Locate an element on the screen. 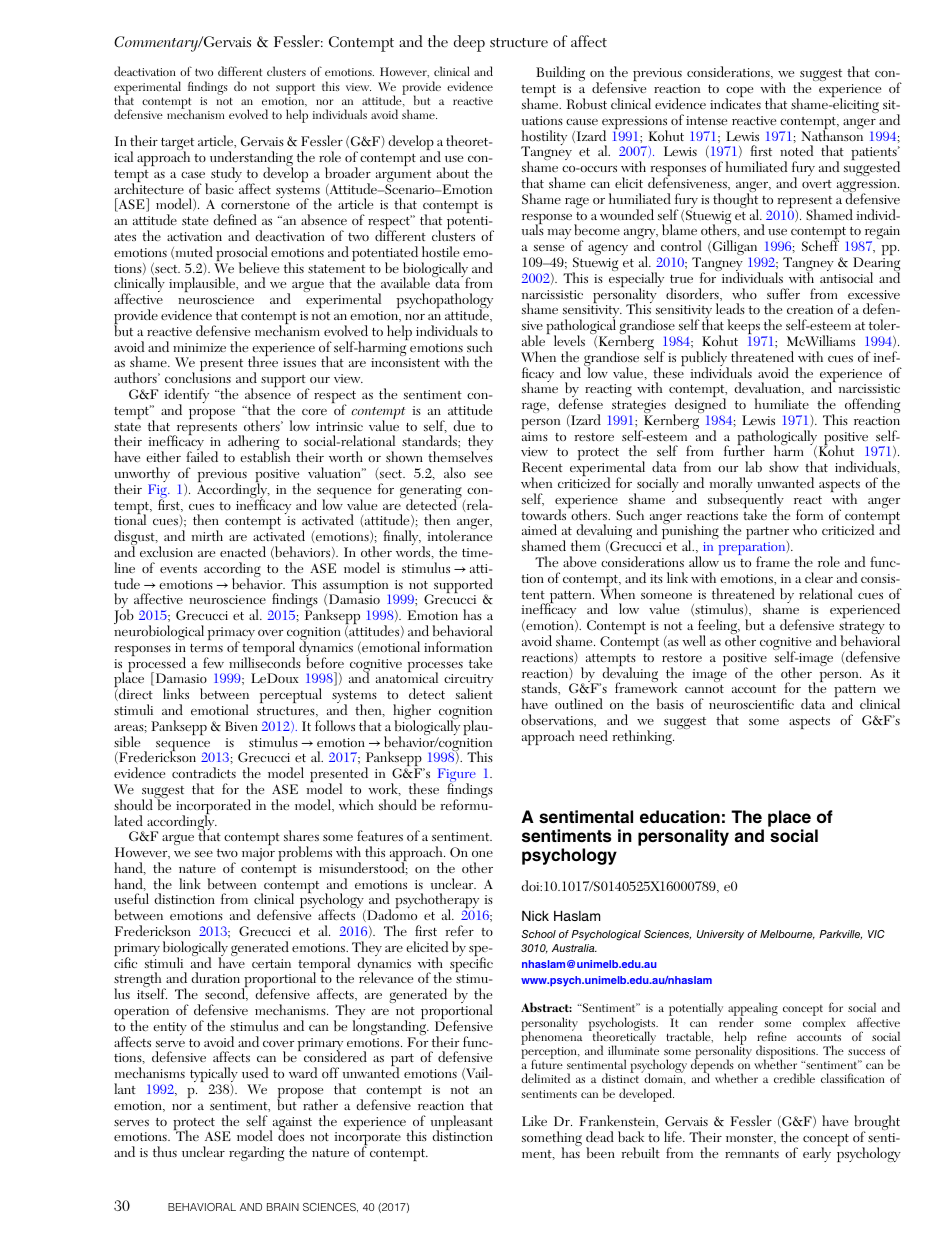  Melbourne is located at coordinates (787, 935).
